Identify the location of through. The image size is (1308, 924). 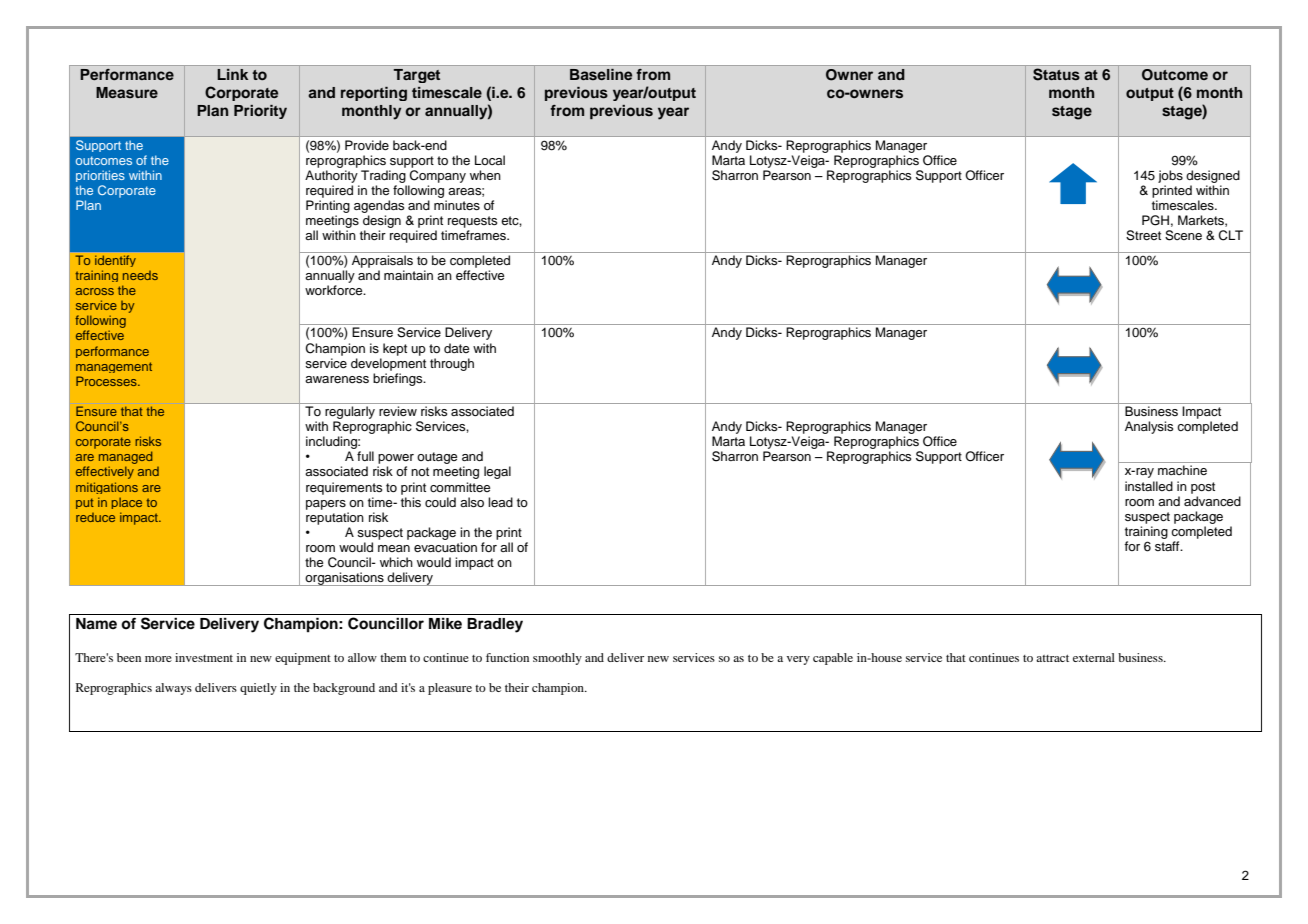
(452, 364).
